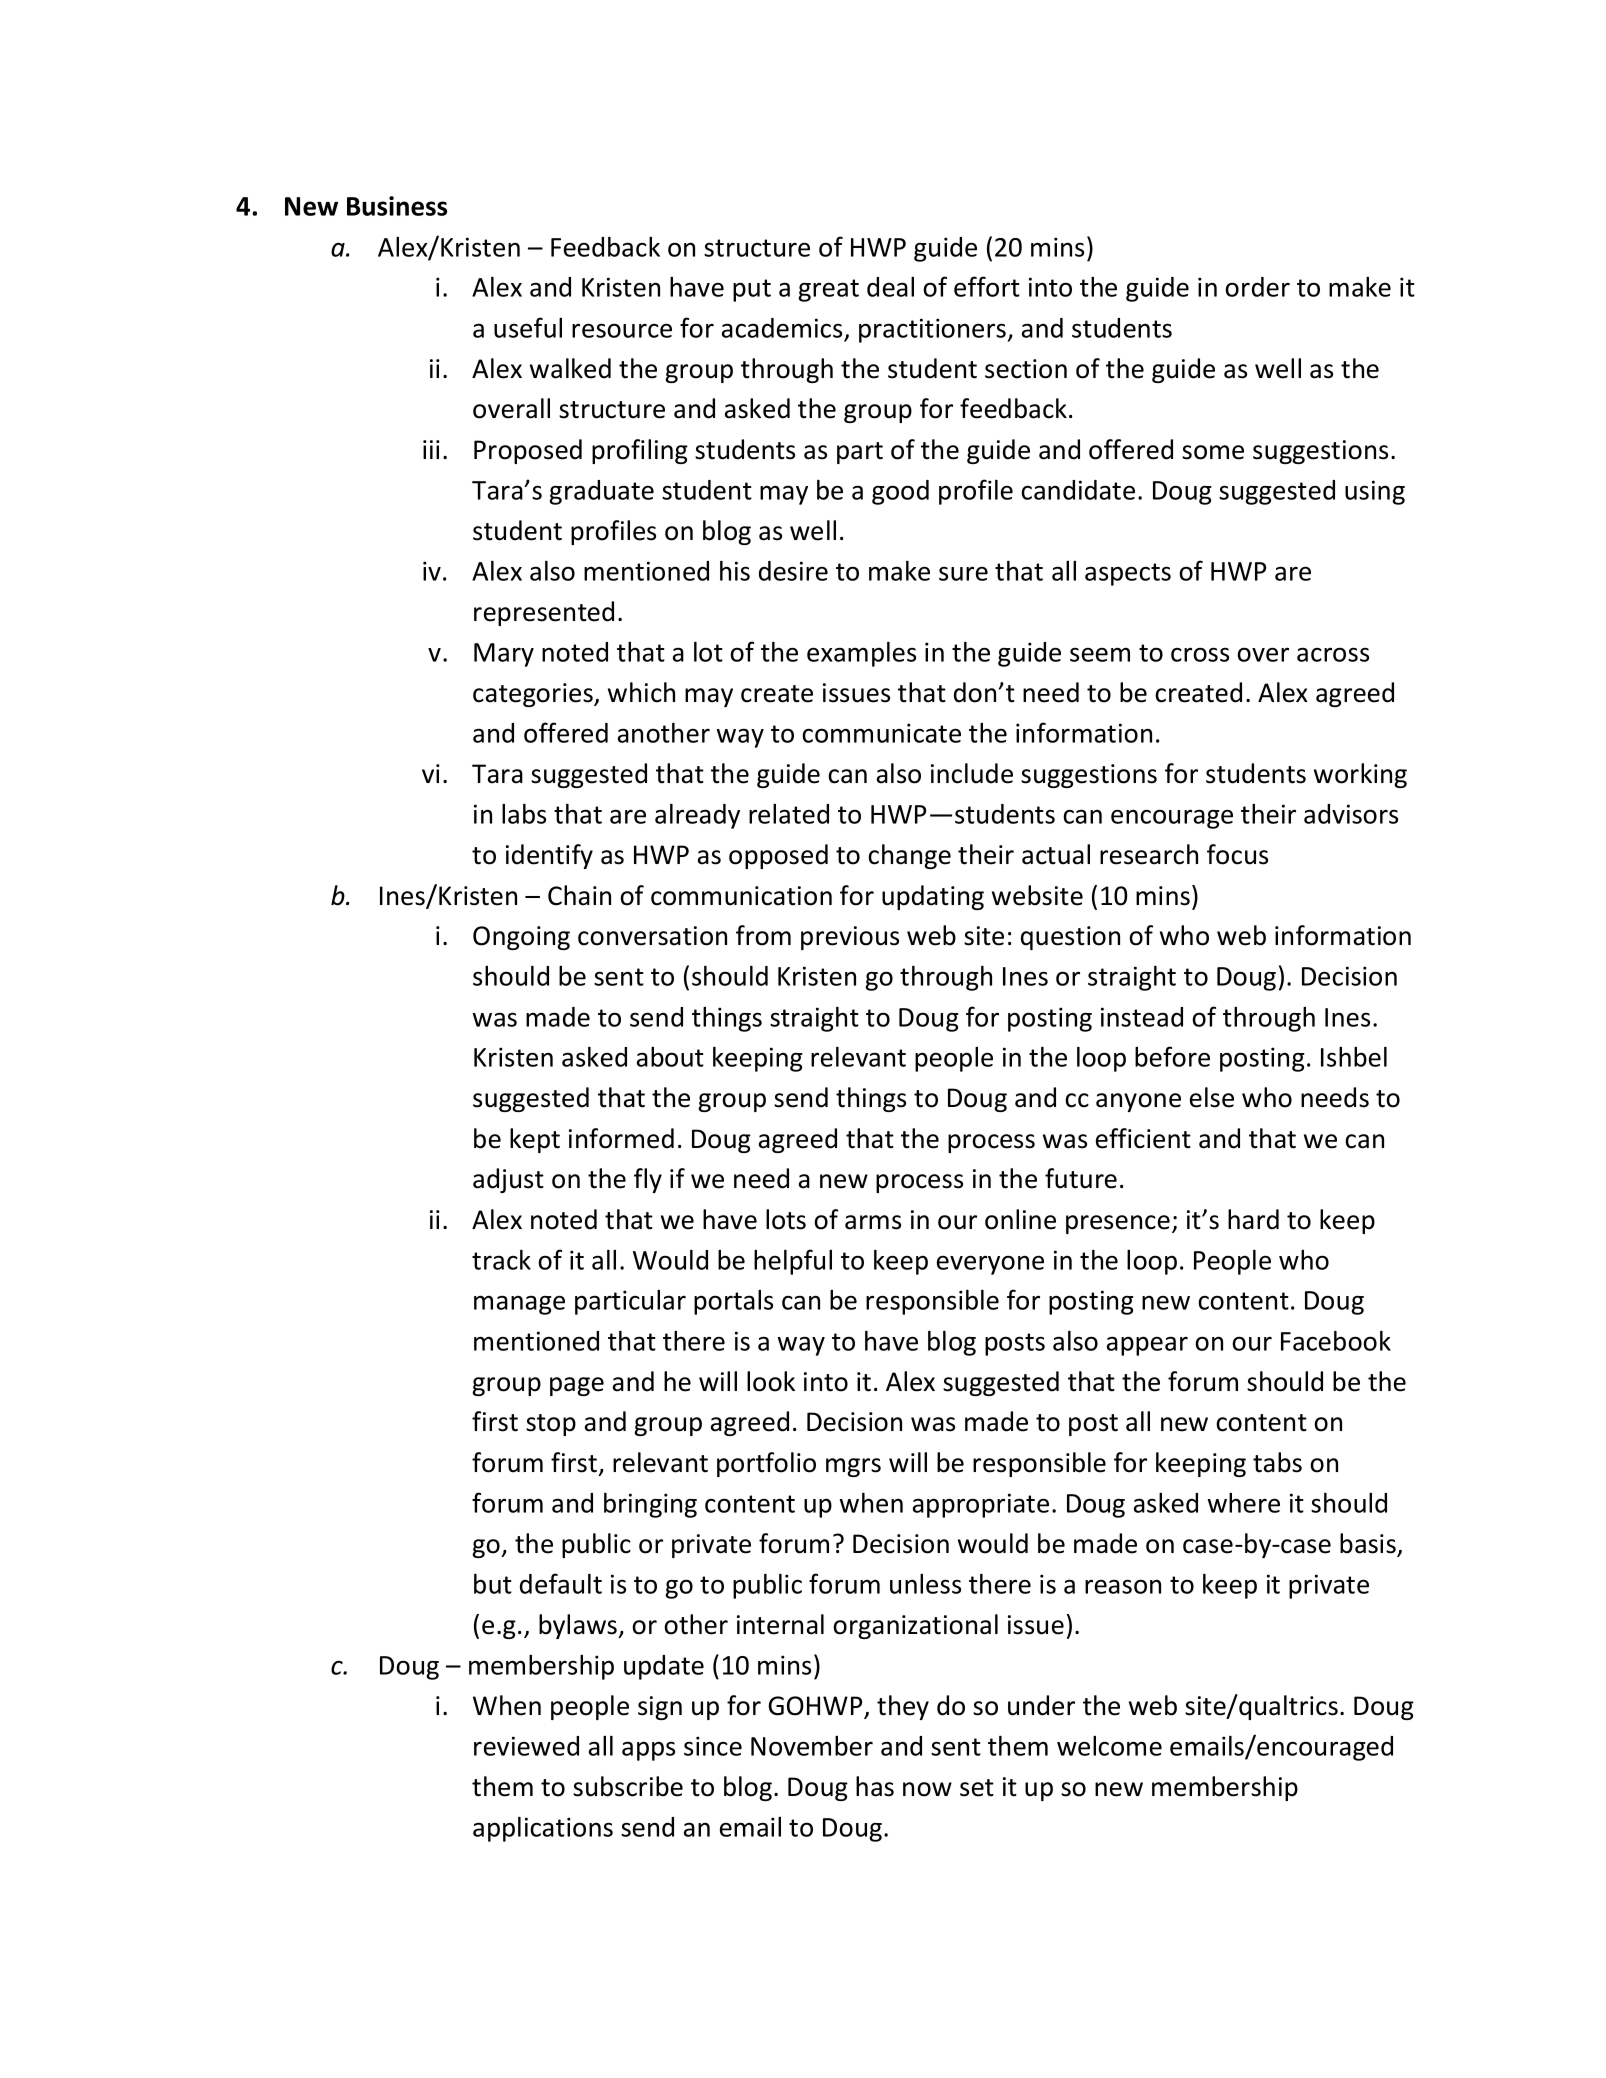  What do you see at coordinates (934, 330) in the page?
I see `practitioners` at bounding box center [934, 330].
